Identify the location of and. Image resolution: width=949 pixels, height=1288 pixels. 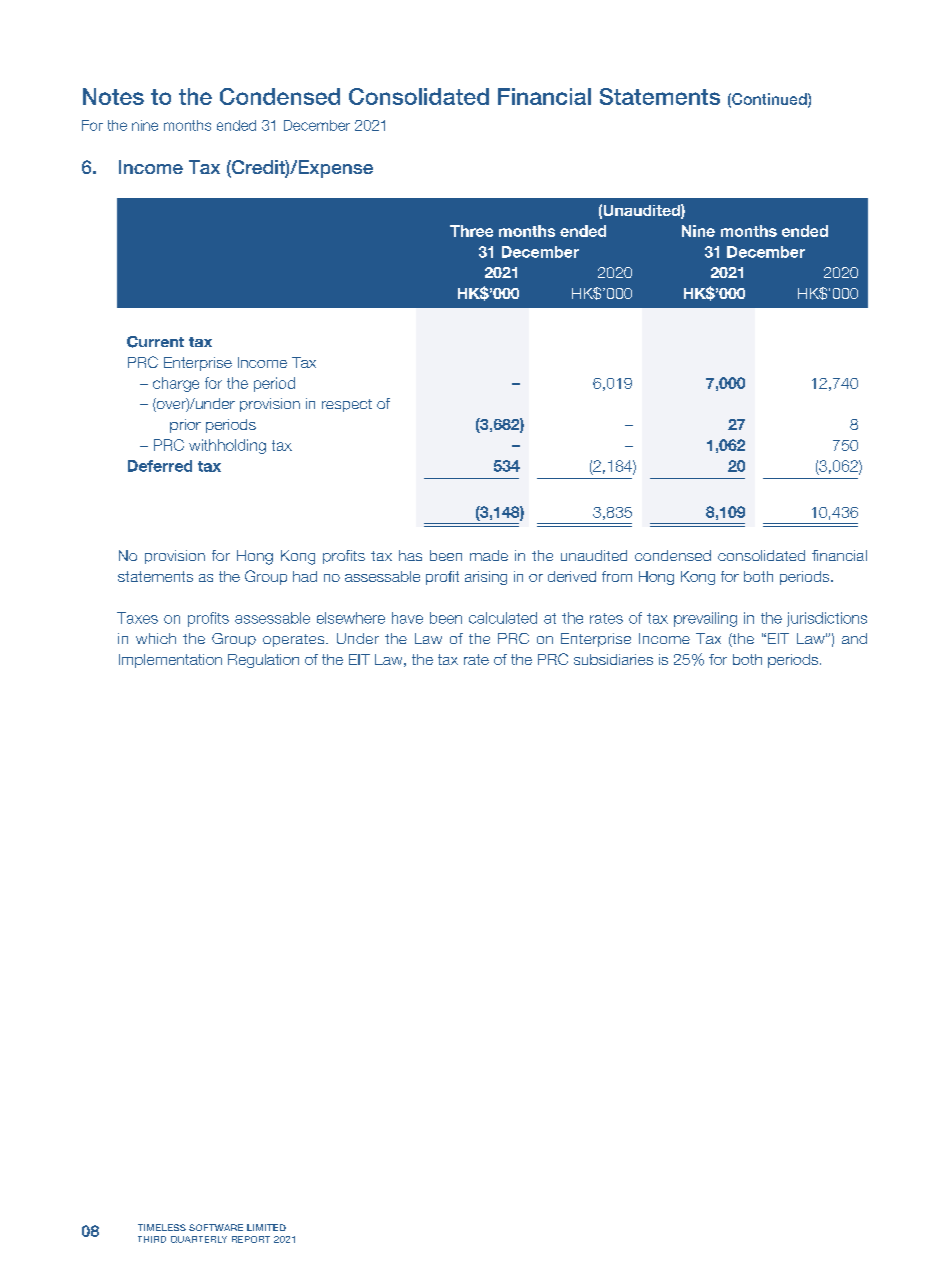
(854, 638).
